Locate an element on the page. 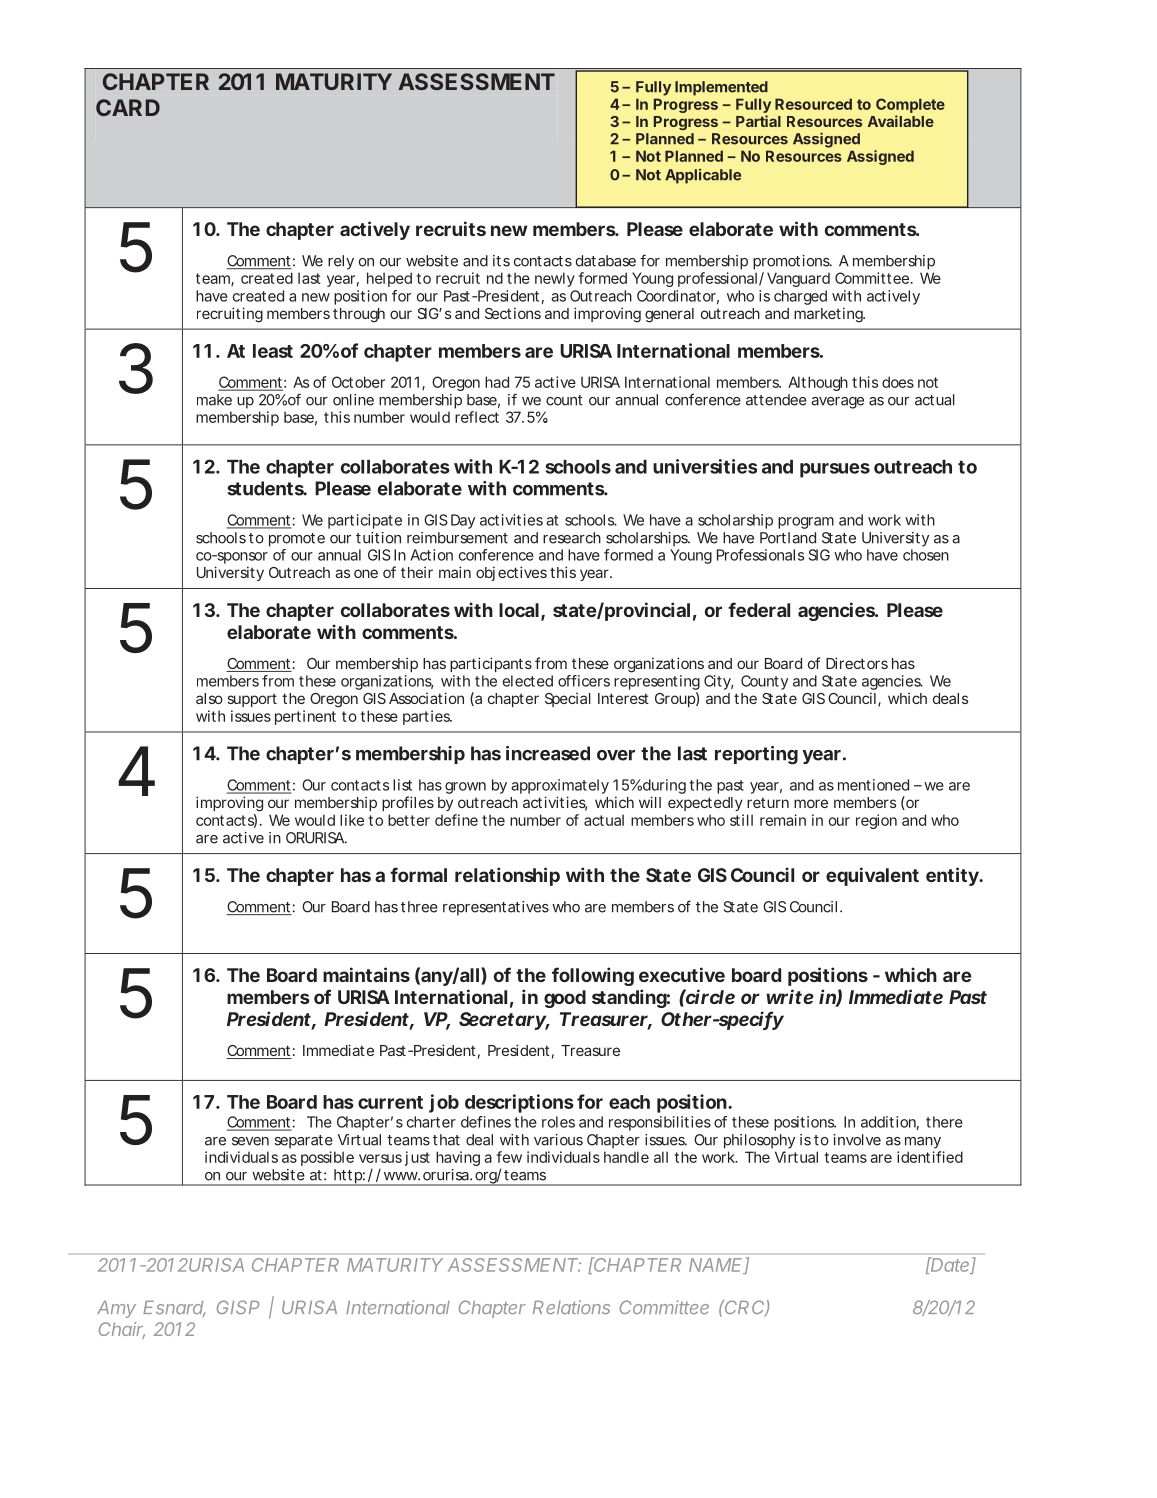  Applicable is located at coordinates (703, 176).
